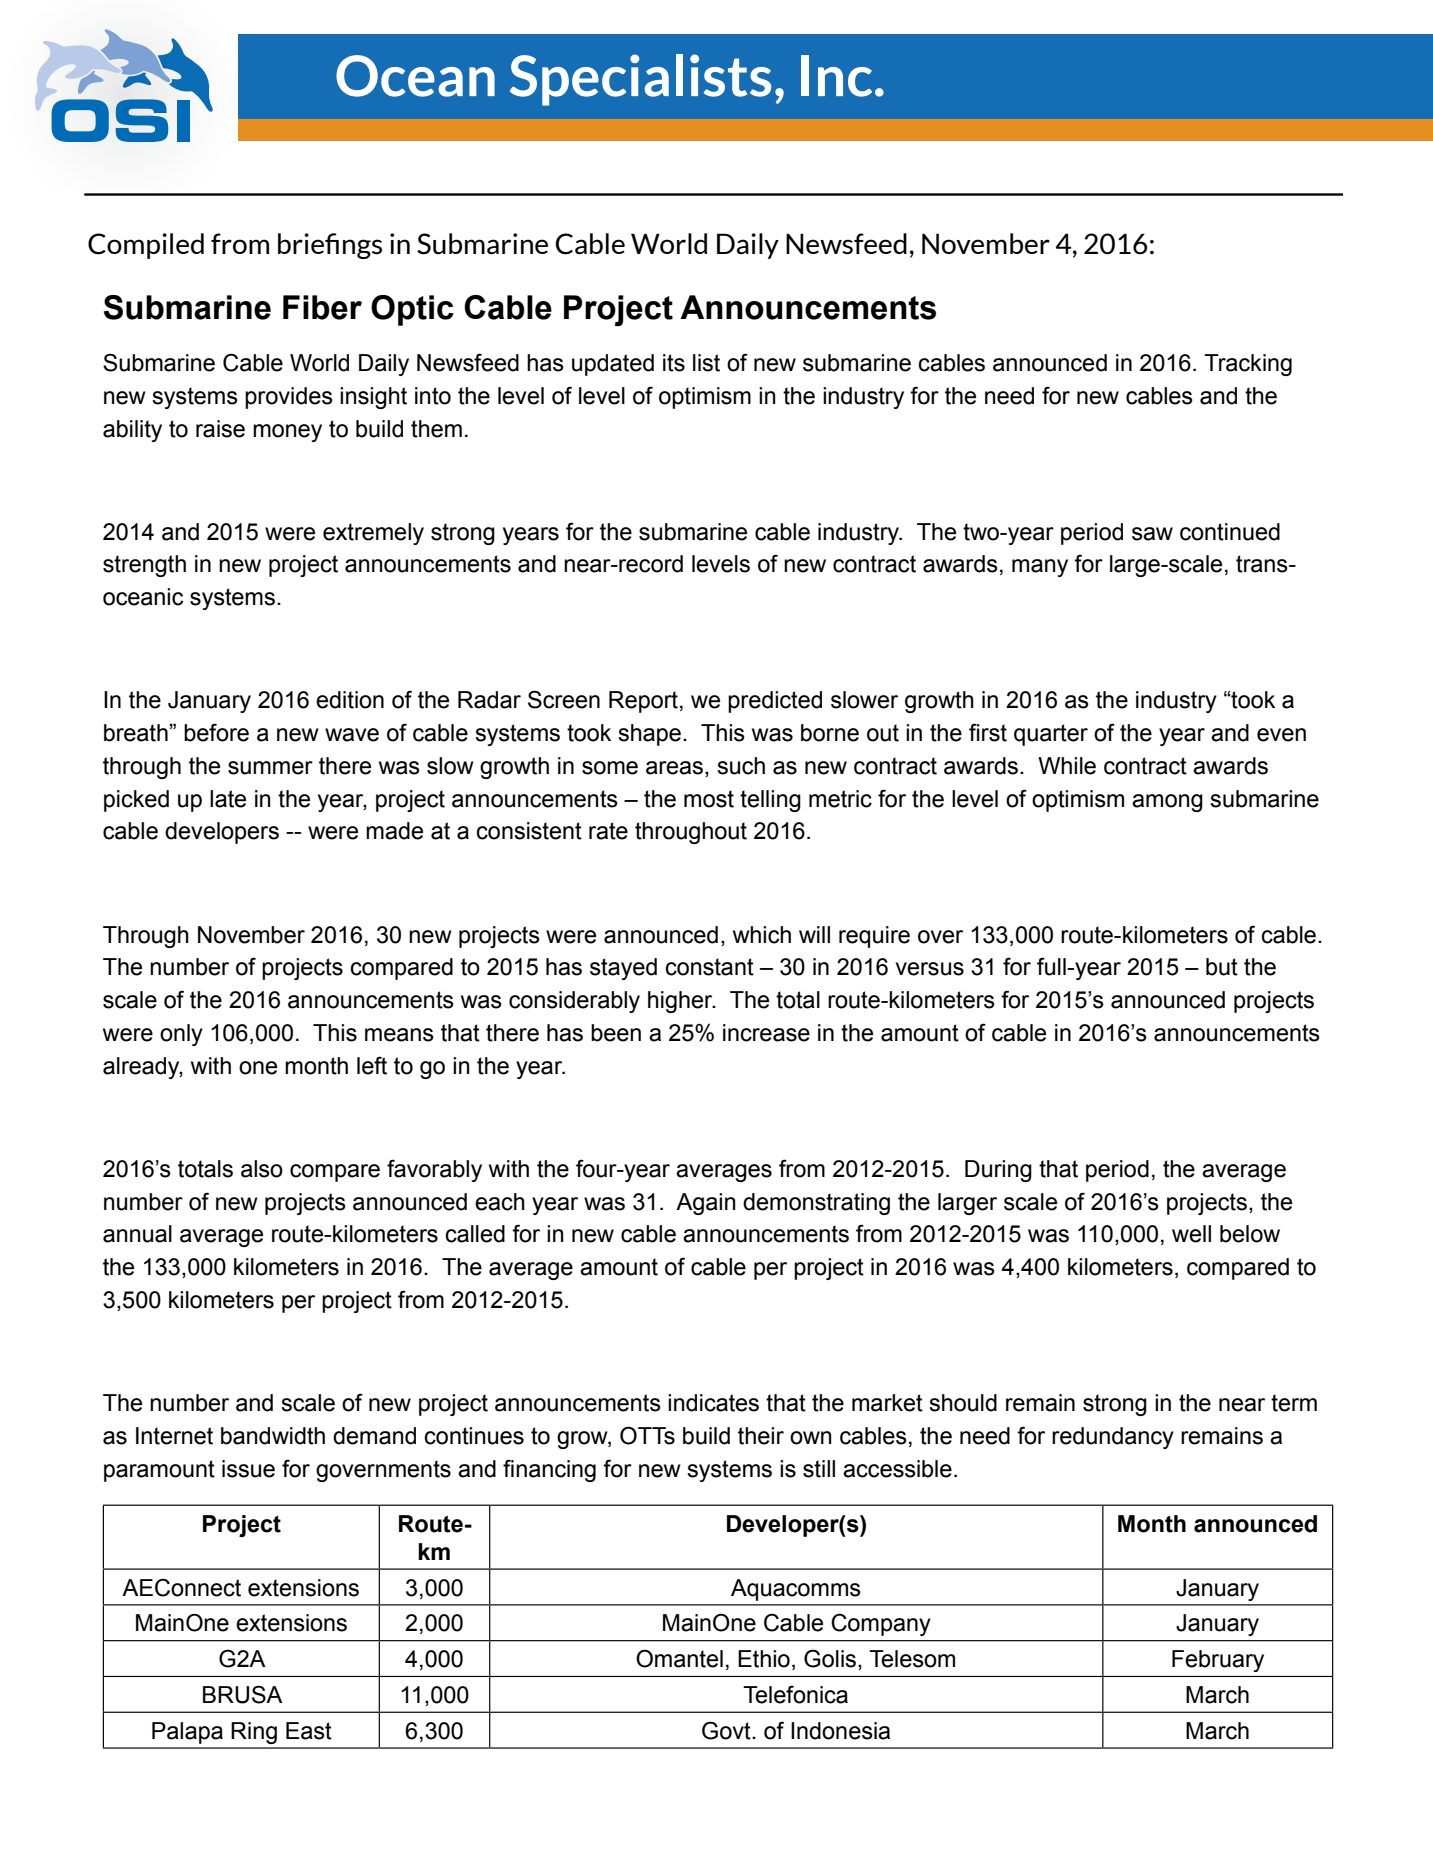 The height and width of the screenshot is (1855, 1433). I want to click on redundancy, so click(1113, 1438).
